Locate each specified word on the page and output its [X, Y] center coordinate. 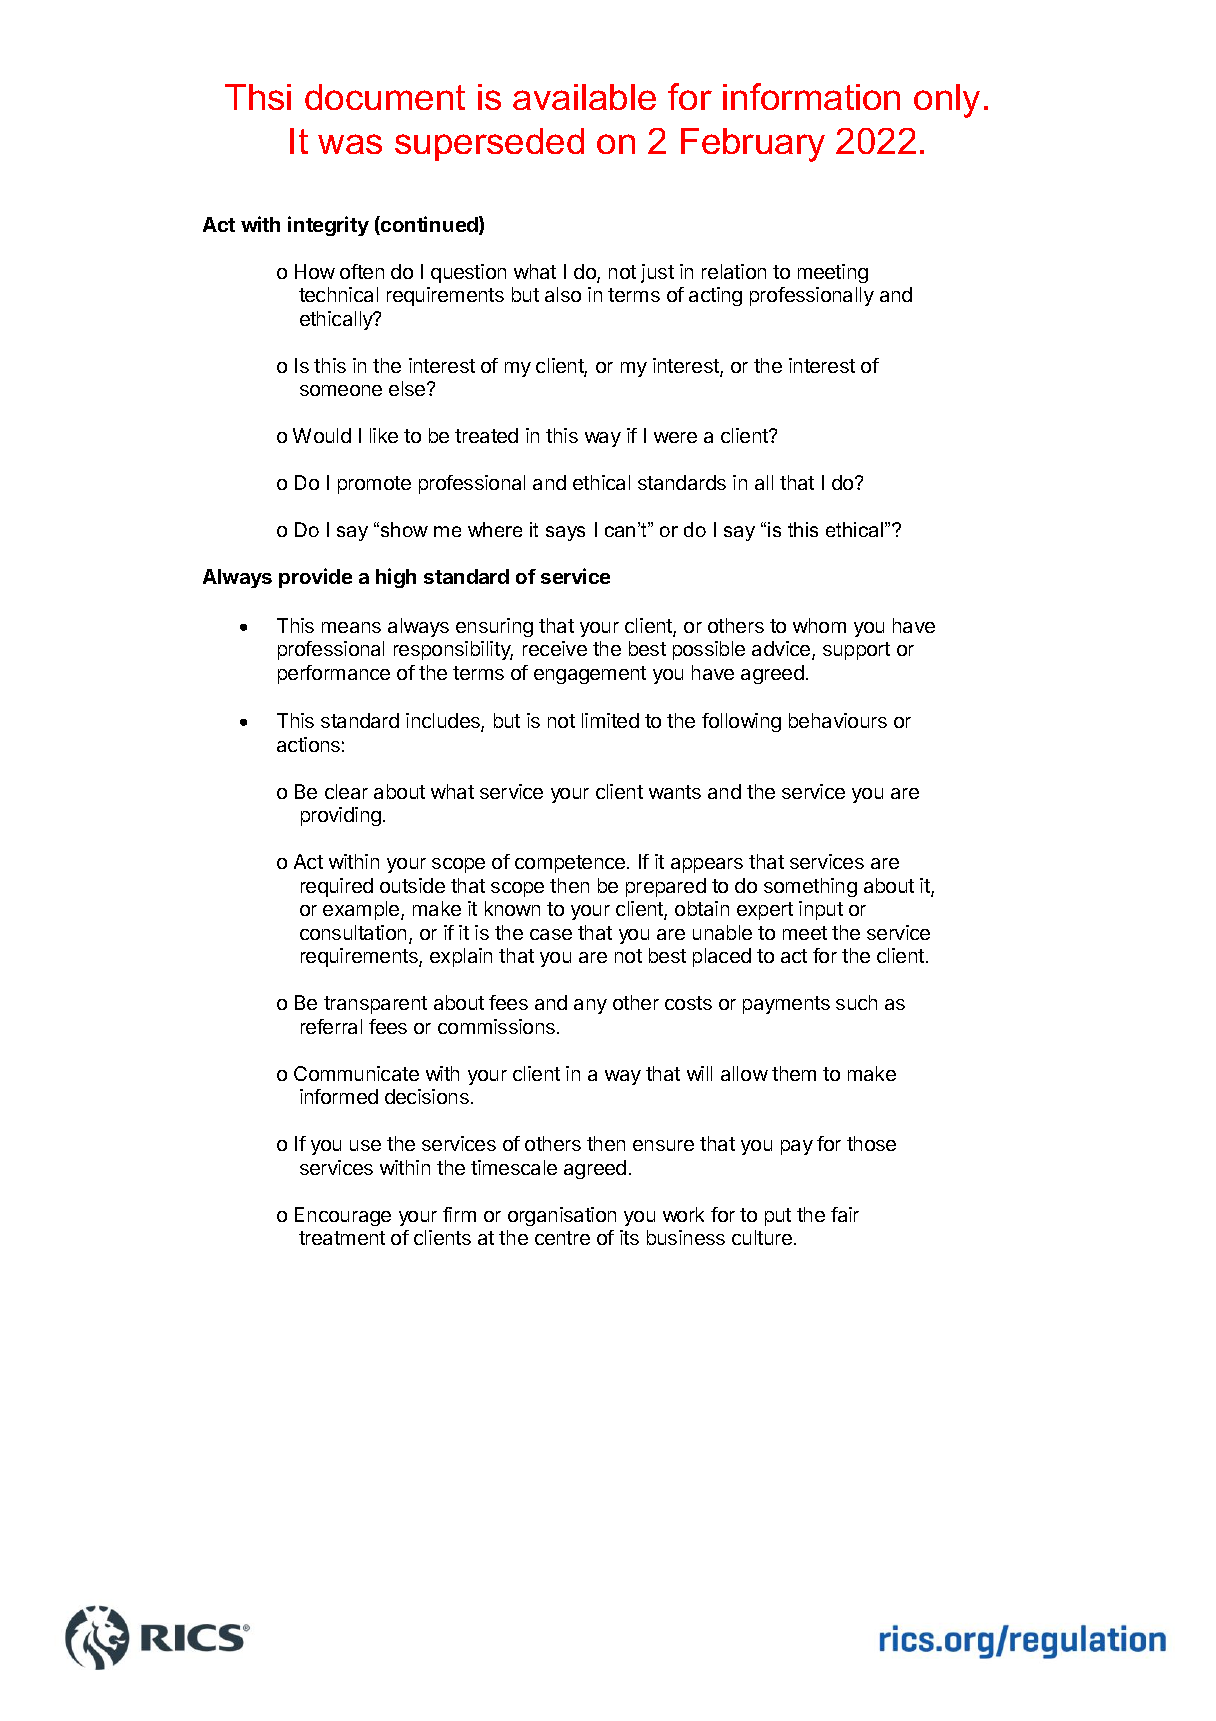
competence [571, 864]
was [350, 144]
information [811, 96]
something [810, 887]
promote [374, 485]
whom [819, 625]
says [565, 533]
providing [341, 816]
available [584, 97]
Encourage [343, 1216]
